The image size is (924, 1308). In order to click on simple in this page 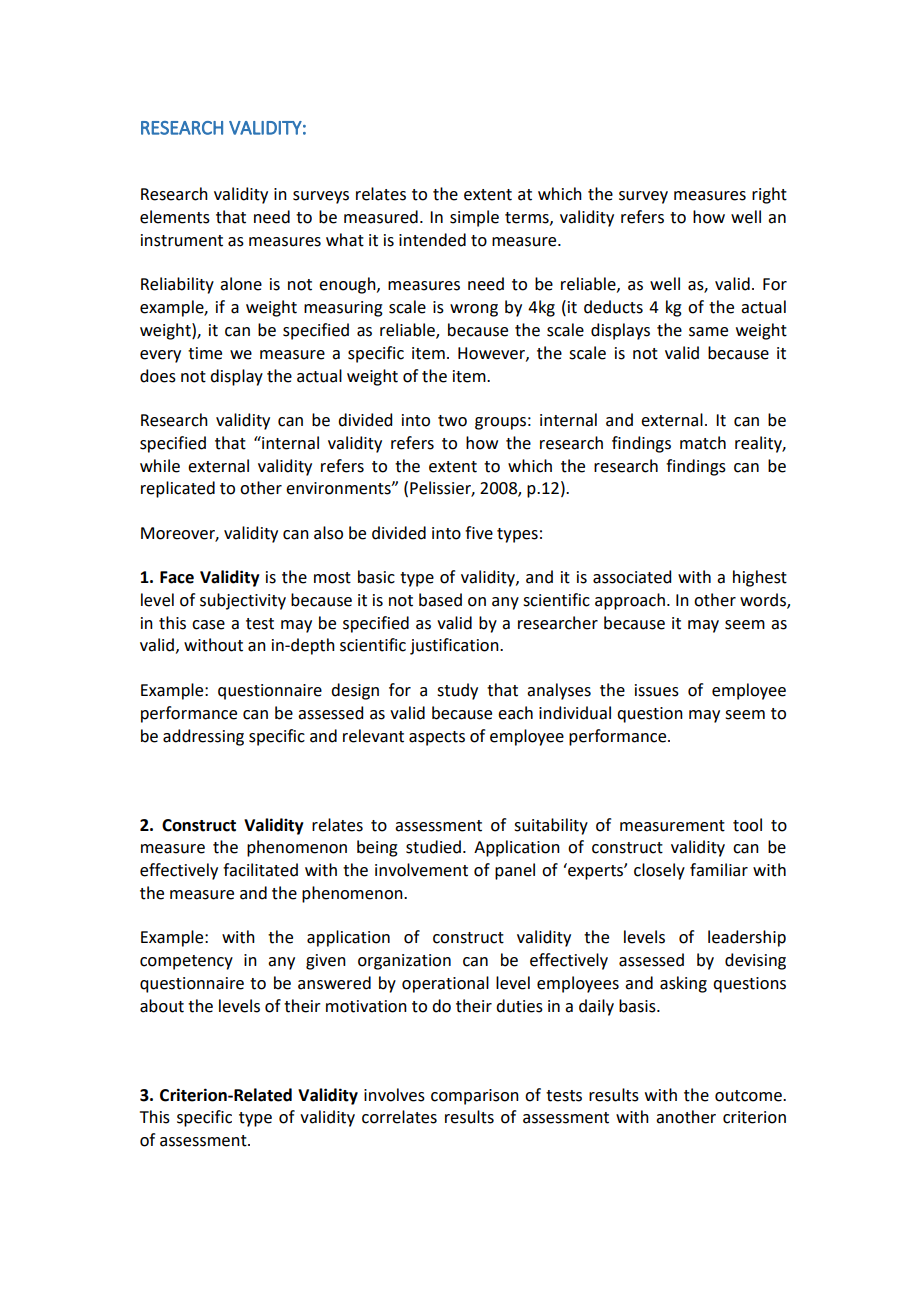, I will do `click(474, 218)`.
